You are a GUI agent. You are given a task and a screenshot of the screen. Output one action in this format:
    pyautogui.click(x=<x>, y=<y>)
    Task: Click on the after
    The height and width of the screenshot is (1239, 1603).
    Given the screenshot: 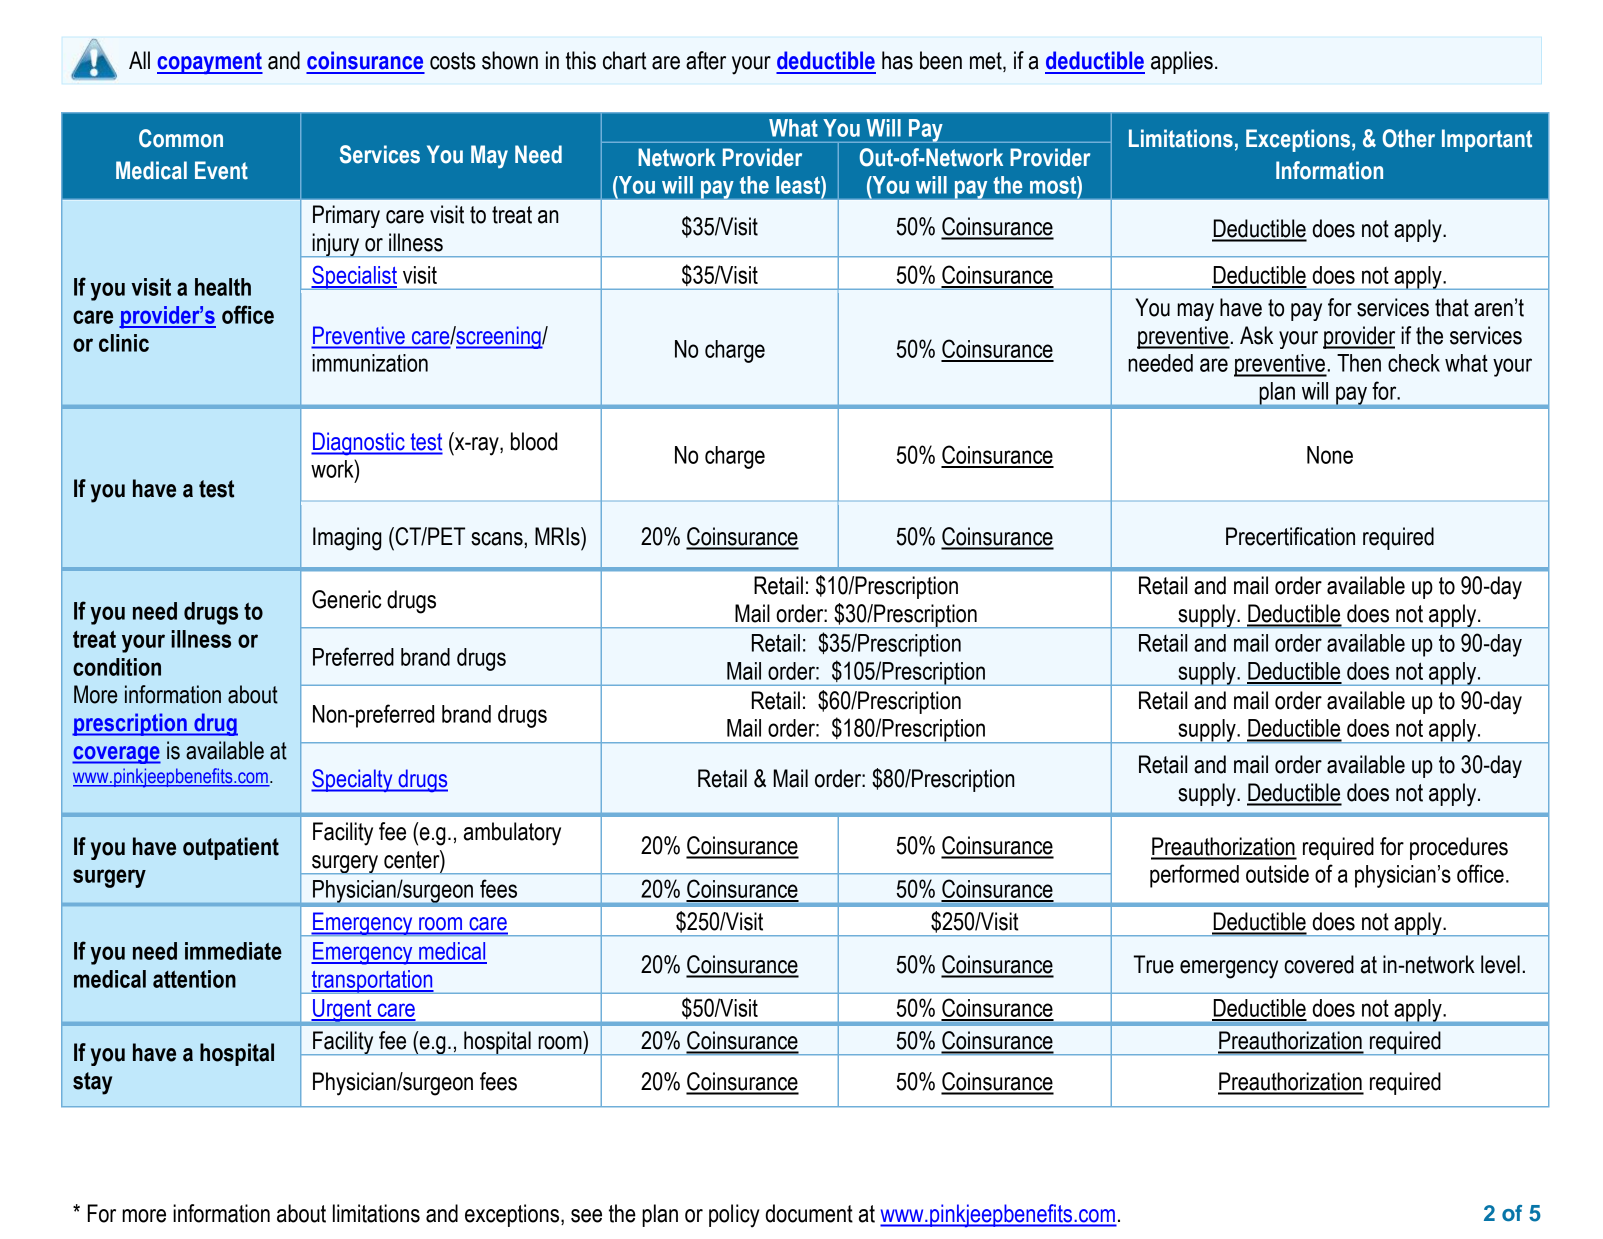 What is the action you would take?
    pyautogui.click(x=706, y=60)
